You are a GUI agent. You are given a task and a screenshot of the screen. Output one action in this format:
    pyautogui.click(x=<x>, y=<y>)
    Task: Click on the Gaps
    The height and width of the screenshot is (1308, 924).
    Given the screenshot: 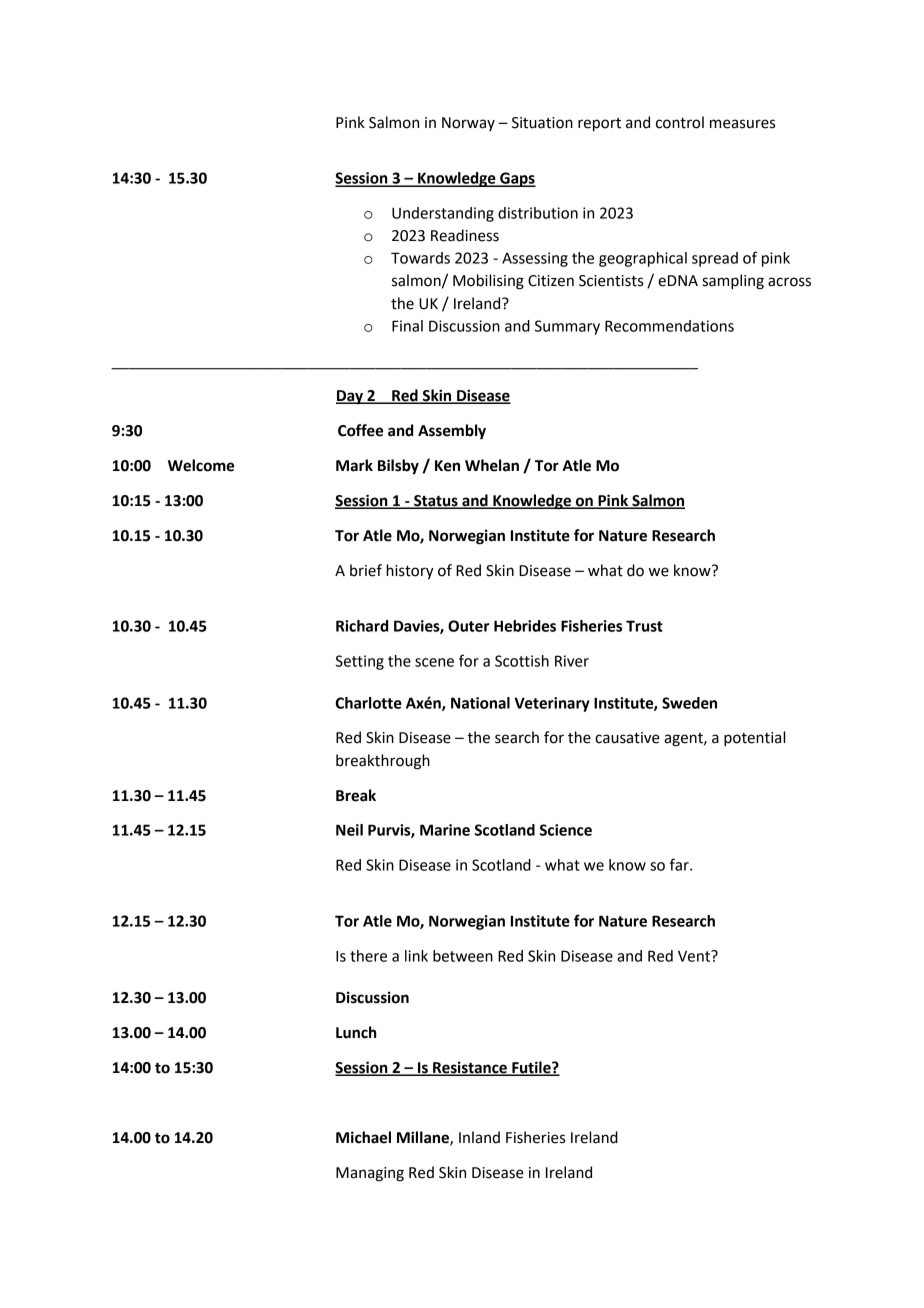 What is the action you would take?
    pyautogui.click(x=517, y=179)
